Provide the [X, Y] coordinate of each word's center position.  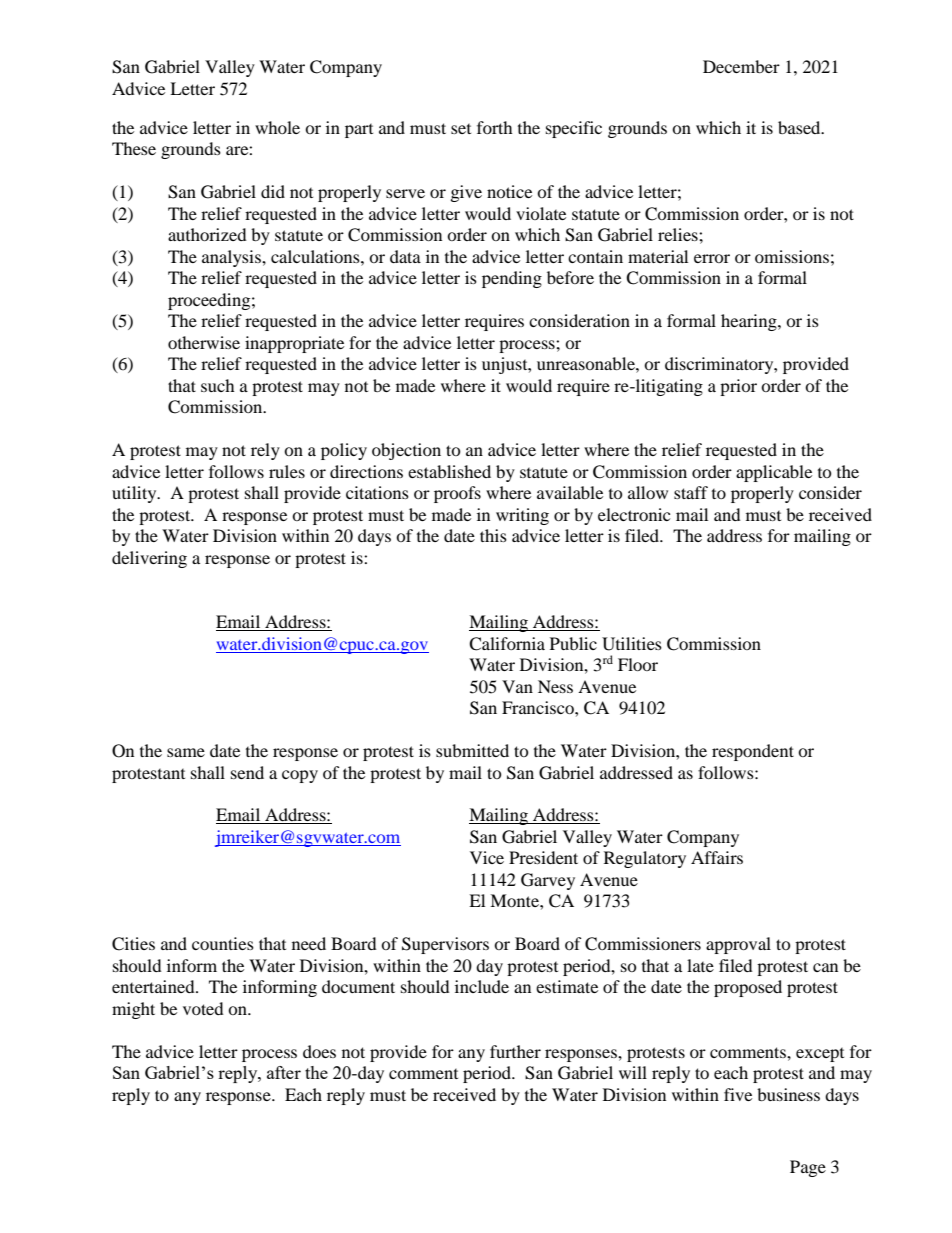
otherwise [204, 342]
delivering [149, 559]
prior [738, 387]
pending [512, 279]
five [738, 1094]
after [284, 1072]
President [543, 857]
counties [223, 943]
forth [495, 127]
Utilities [632, 644]
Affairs [717, 857]
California [507, 644]
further [515, 1051]
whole [277, 127]
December [741, 66]
